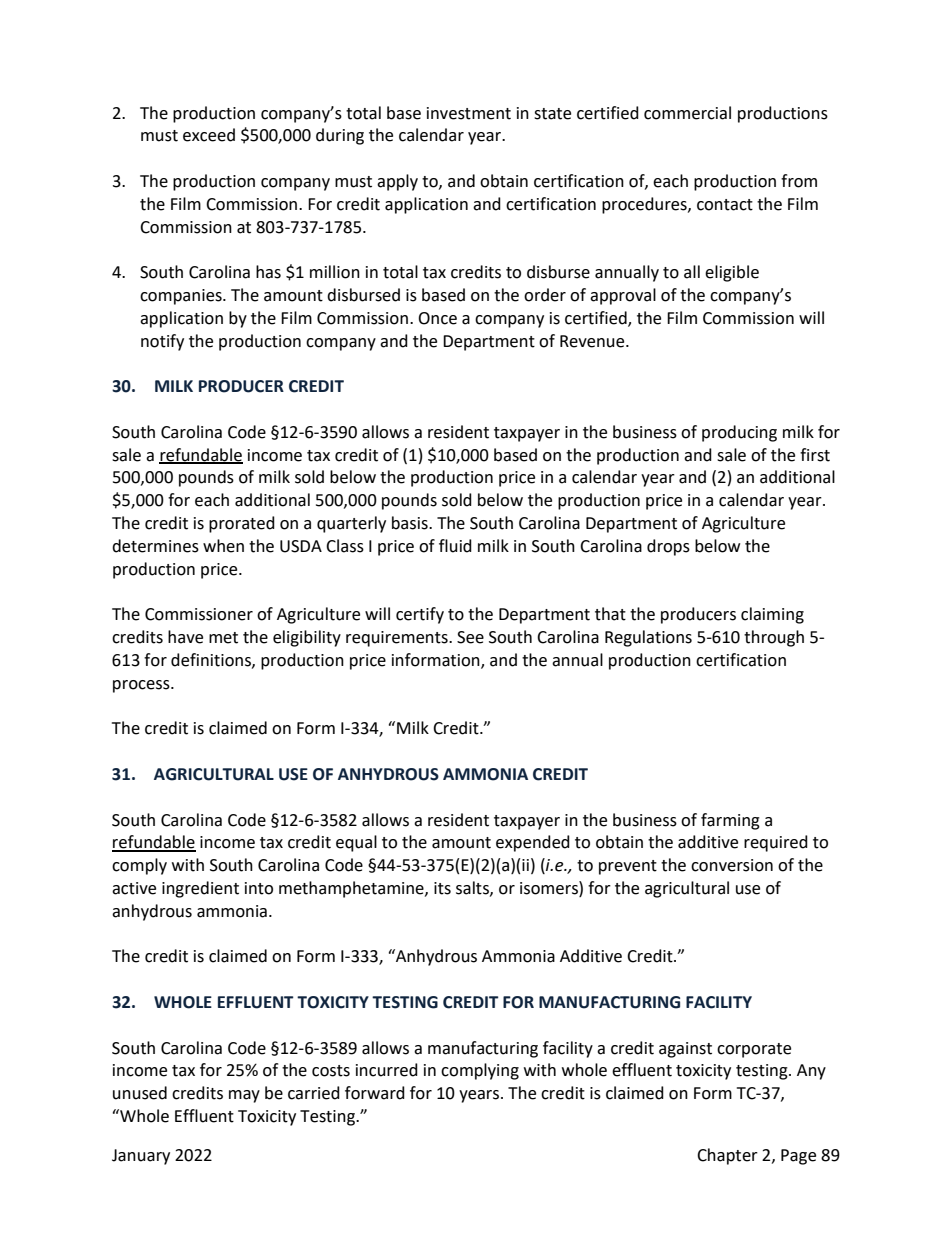 Image resolution: width=952 pixels, height=1233 pixels. Describe the element at coordinates (774, 638) in the screenshot. I see `through` at that location.
